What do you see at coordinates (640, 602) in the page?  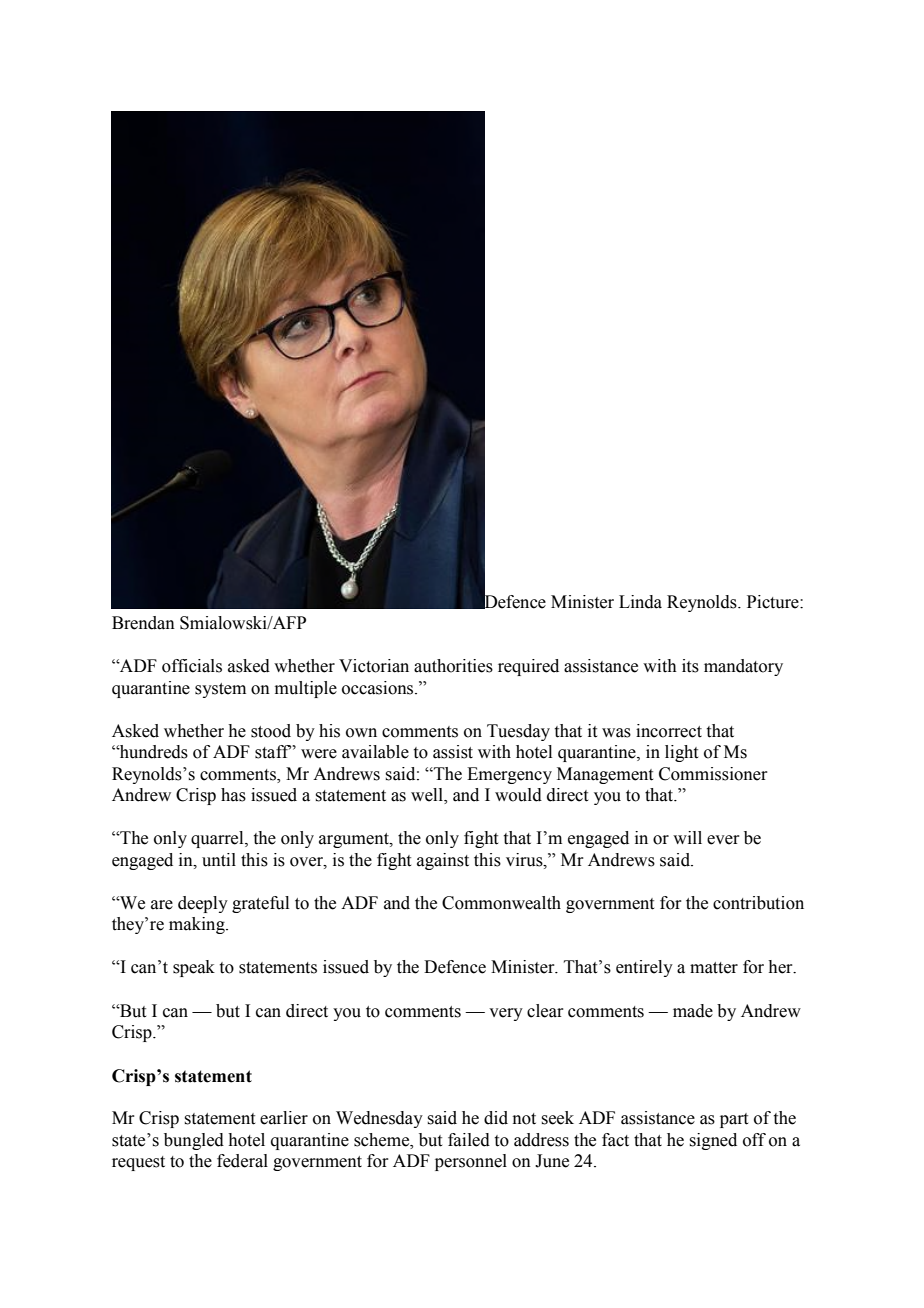 I see `Linda` at bounding box center [640, 602].
